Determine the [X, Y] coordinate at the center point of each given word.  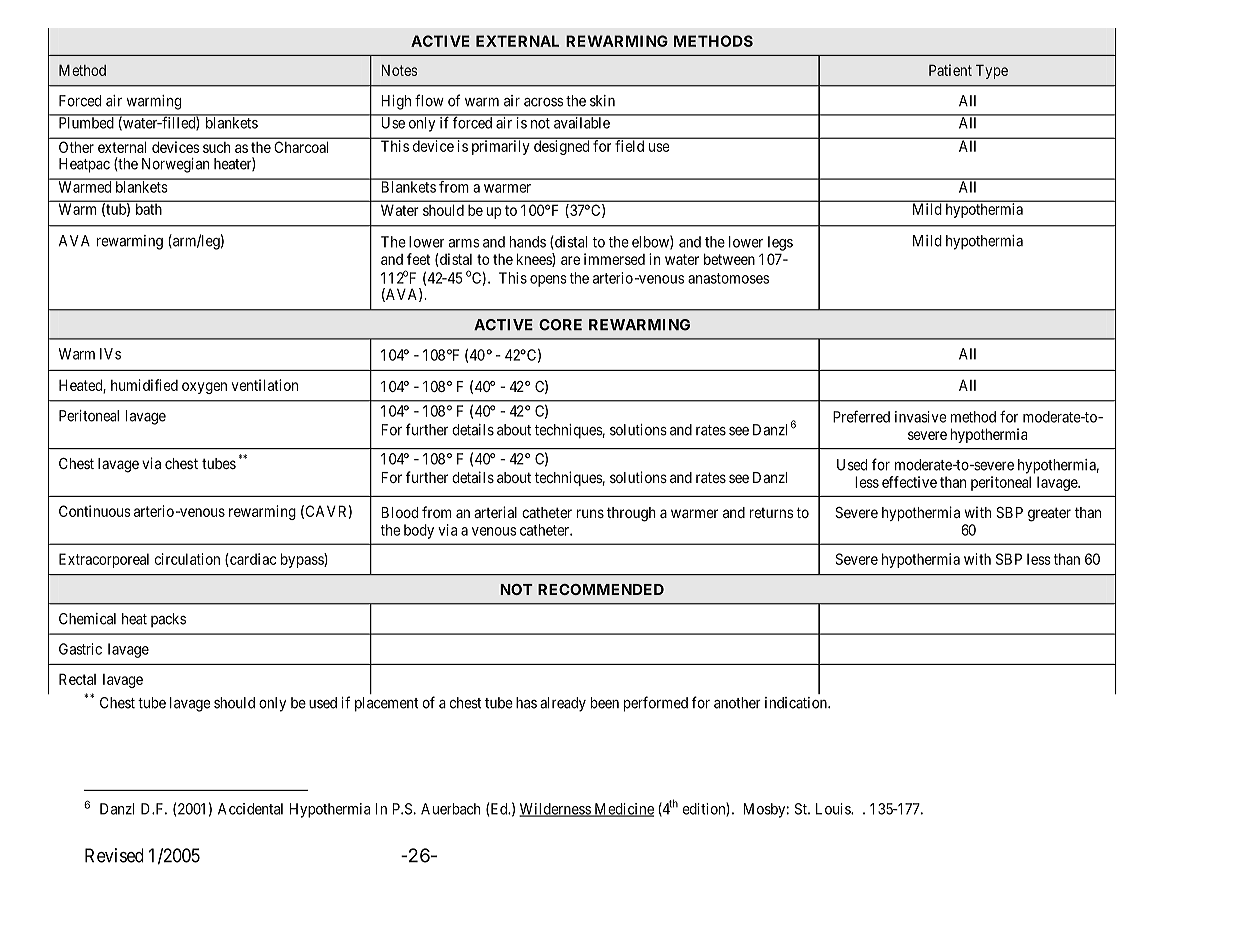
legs [780, 243]
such [216, 147]
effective [909, 482]
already [563, 704]
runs [590, 513]
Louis [834, 809]
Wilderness [555, 810]
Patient [950, 70]
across [543, 102]
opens [548, 281]
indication [797, 703]
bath [149, 209]
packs [168, 620]
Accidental [250, 809]
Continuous [95, 511]
